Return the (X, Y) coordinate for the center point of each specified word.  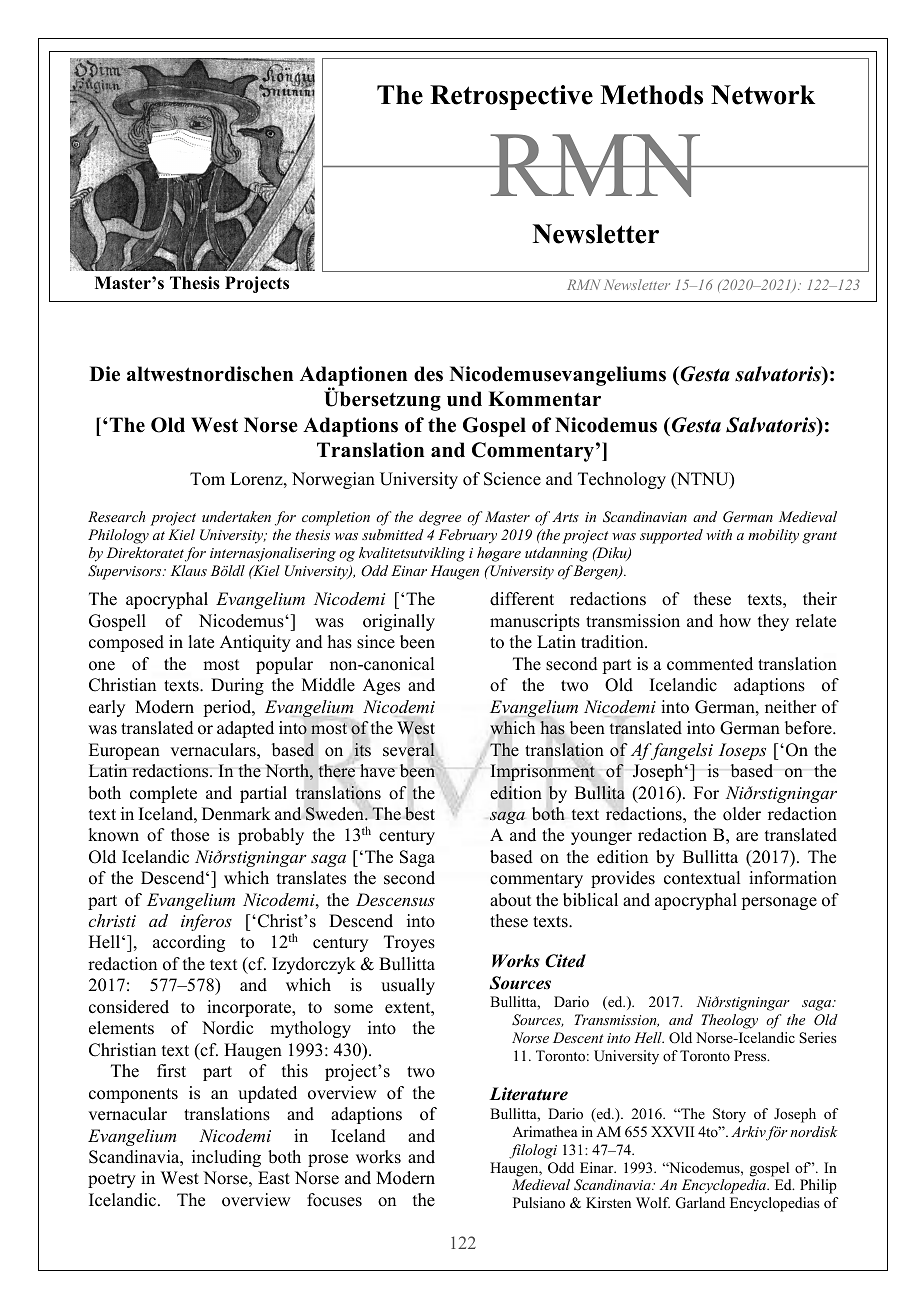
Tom (207, 479)
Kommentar (544, 399)
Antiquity (255, 643)
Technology (622, 480)
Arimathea (545, 1131)
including (226, 1158)
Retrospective (511, 97)
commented (710, 664)
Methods (651, 95)
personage (779, 903)
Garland (700, 1203)
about (510, 900)
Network (763, 95)
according (189, 943)
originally (399, 622)
